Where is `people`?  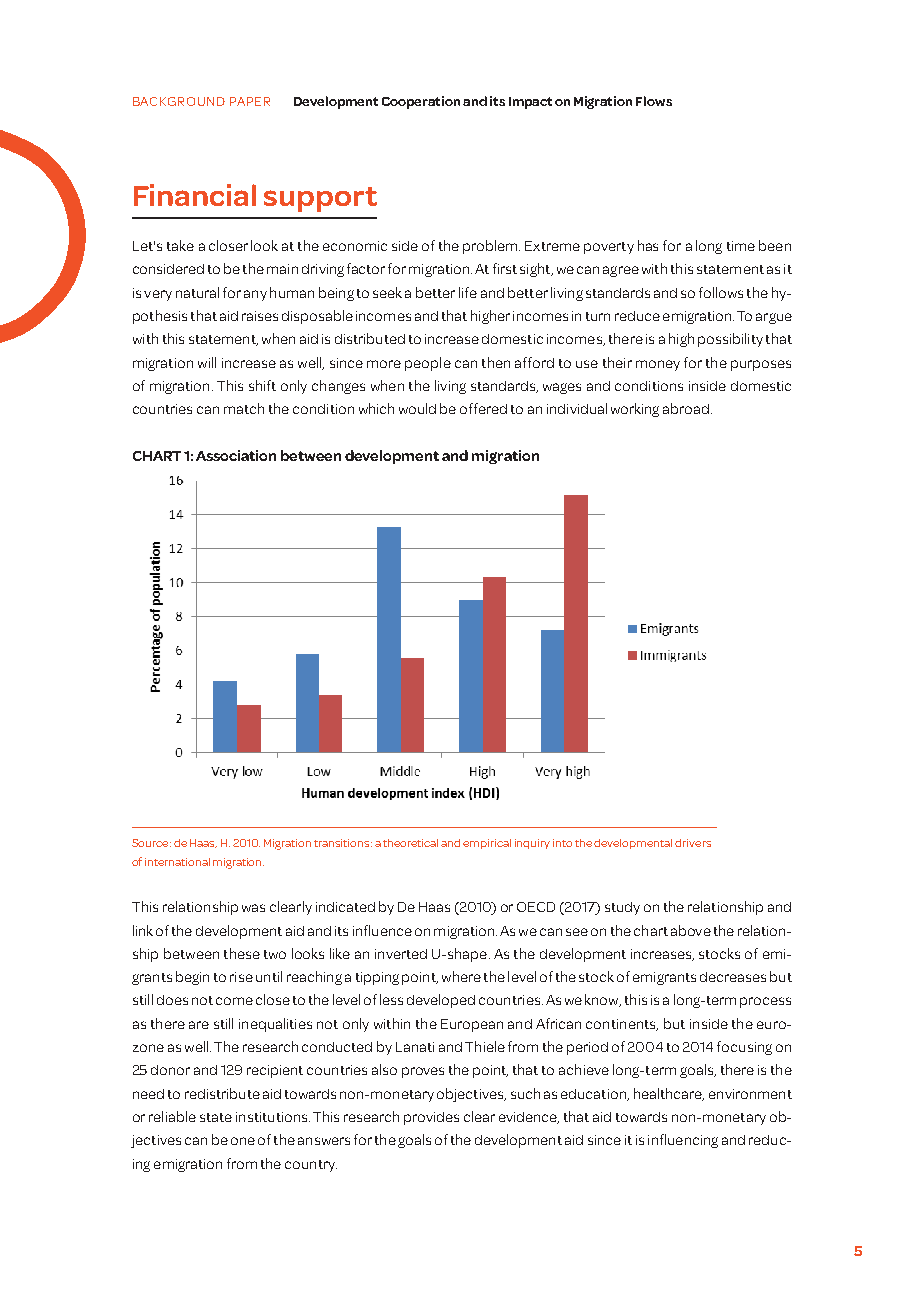 people is located at coordinates (428, 364).
